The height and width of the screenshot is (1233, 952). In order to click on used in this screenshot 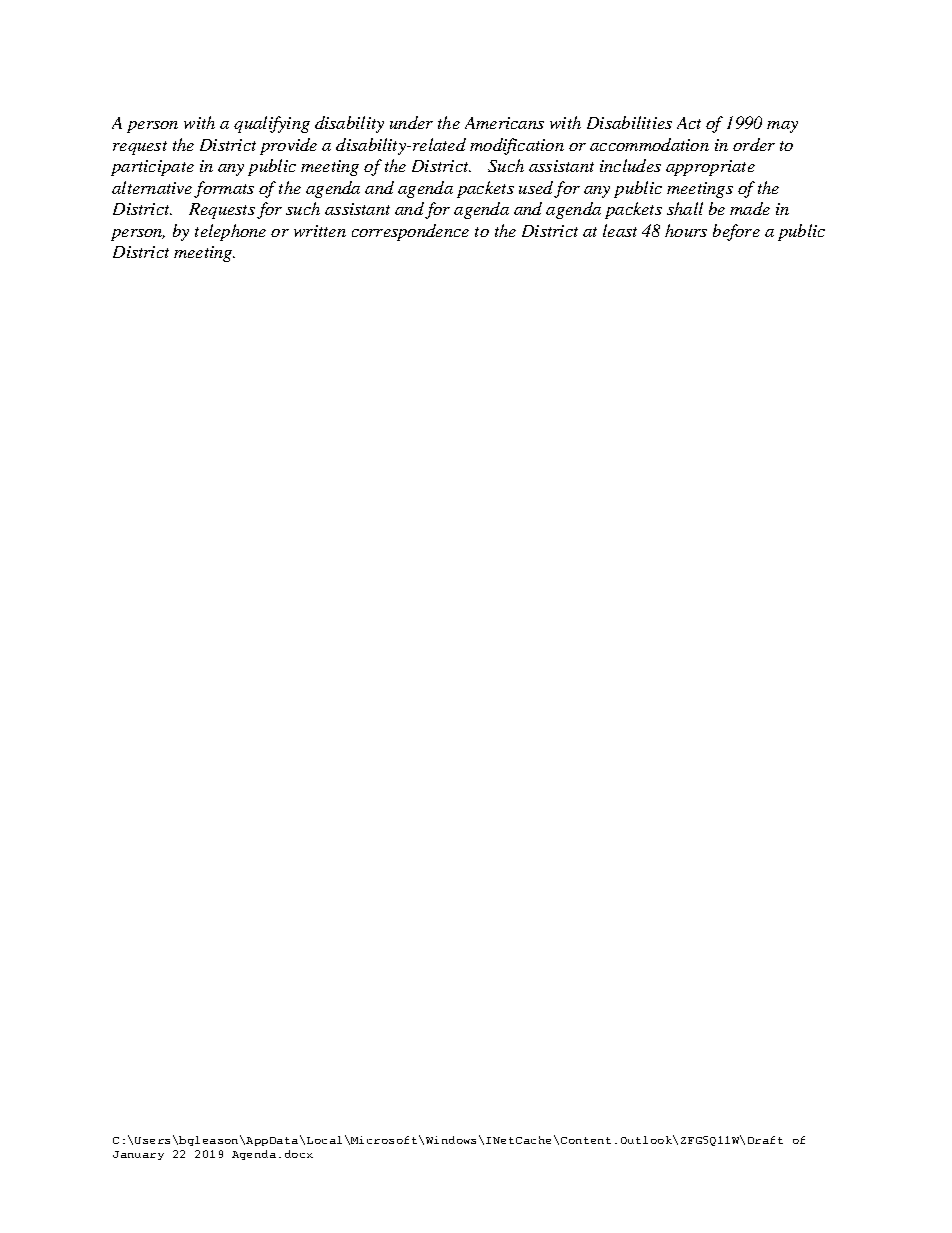, I will do `click(536, 187)`.
